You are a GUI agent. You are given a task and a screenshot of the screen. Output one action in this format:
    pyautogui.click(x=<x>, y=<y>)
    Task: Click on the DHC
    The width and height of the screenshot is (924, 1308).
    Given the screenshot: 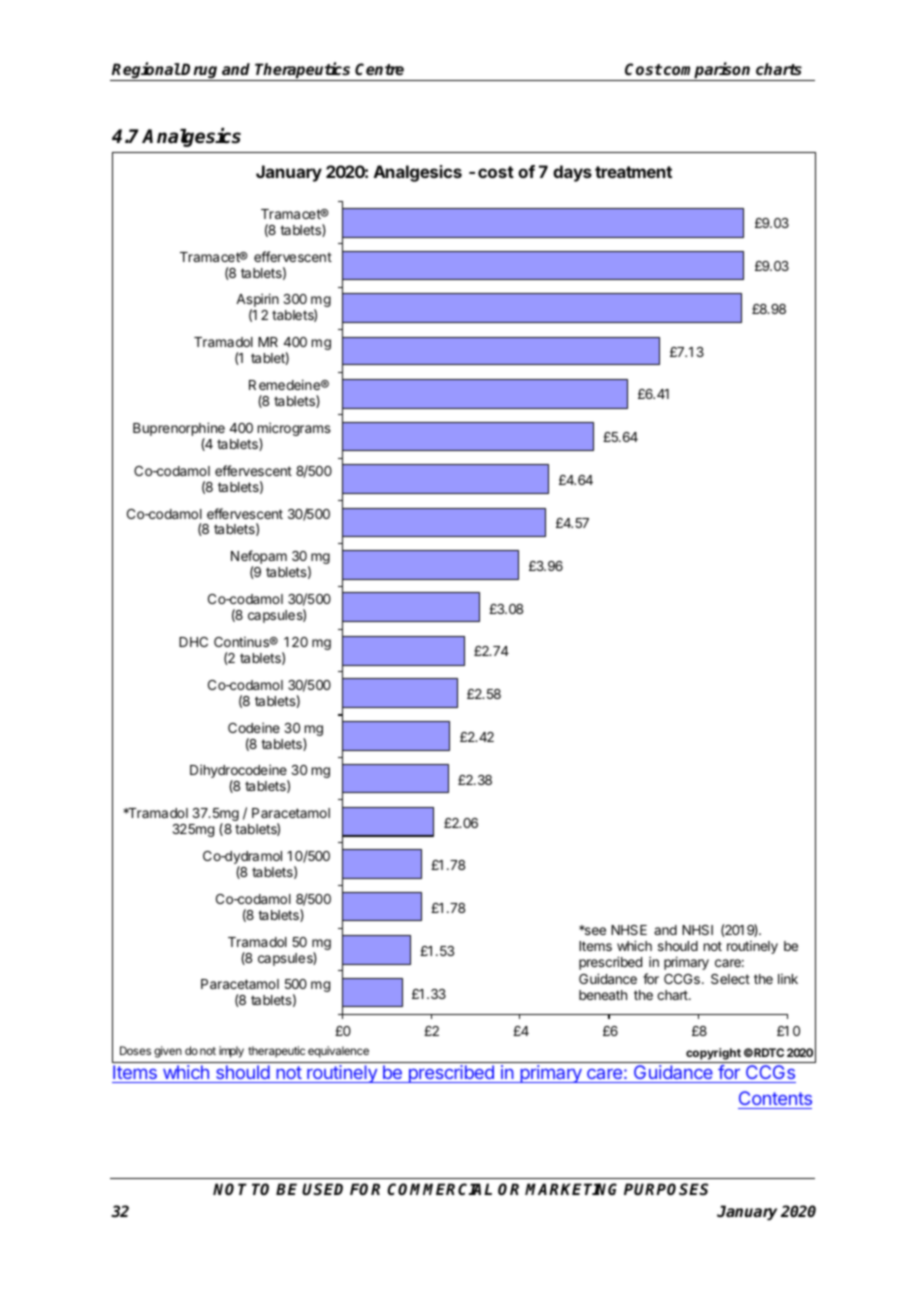 What is the action you would take?
    pyautogui.click(x=193, y=642)
